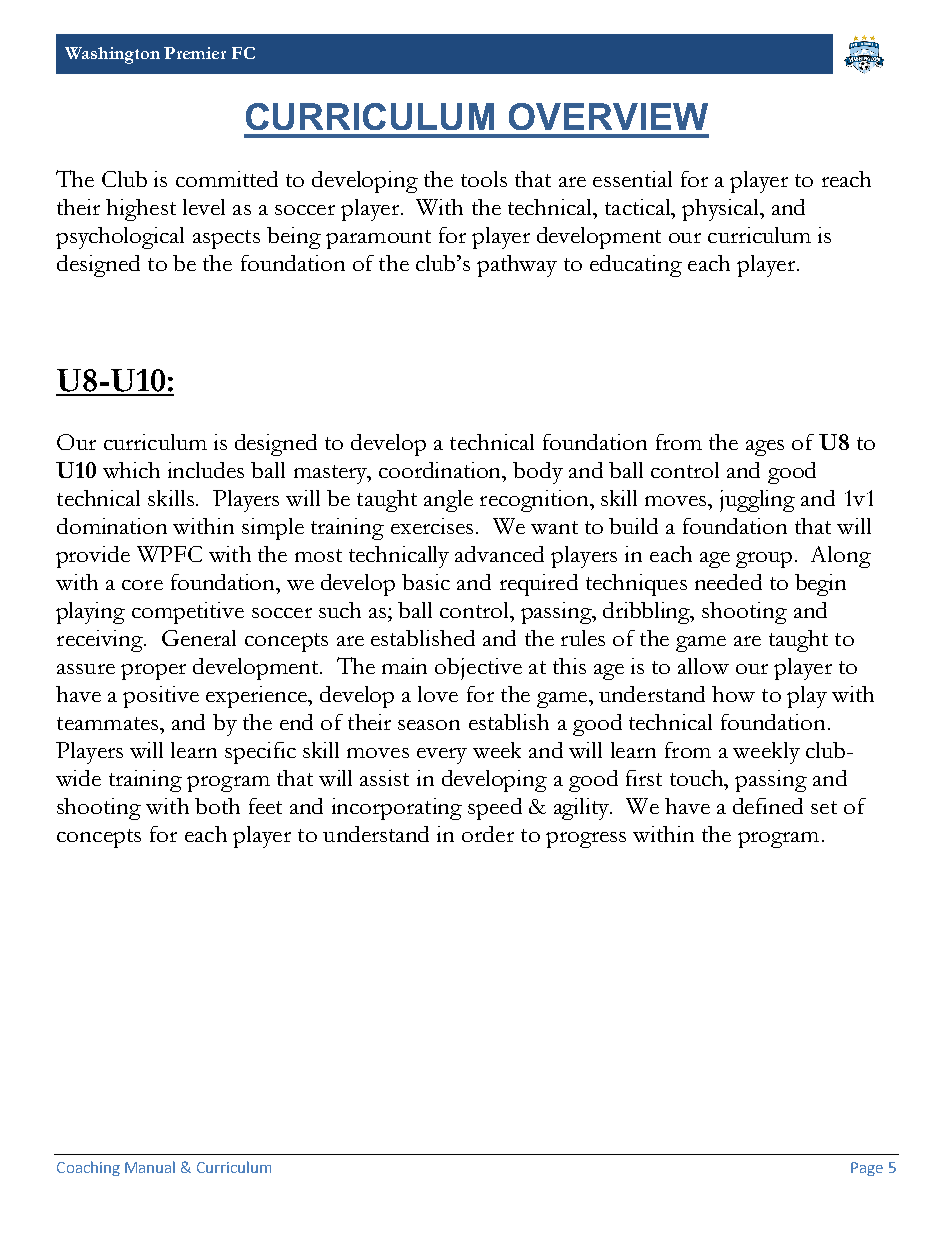 This screenshot has width=952, height=1233. What do you see at coordinates (484, 179) in the screenshot?
I see `tools` at bounding box center [484, 179].
